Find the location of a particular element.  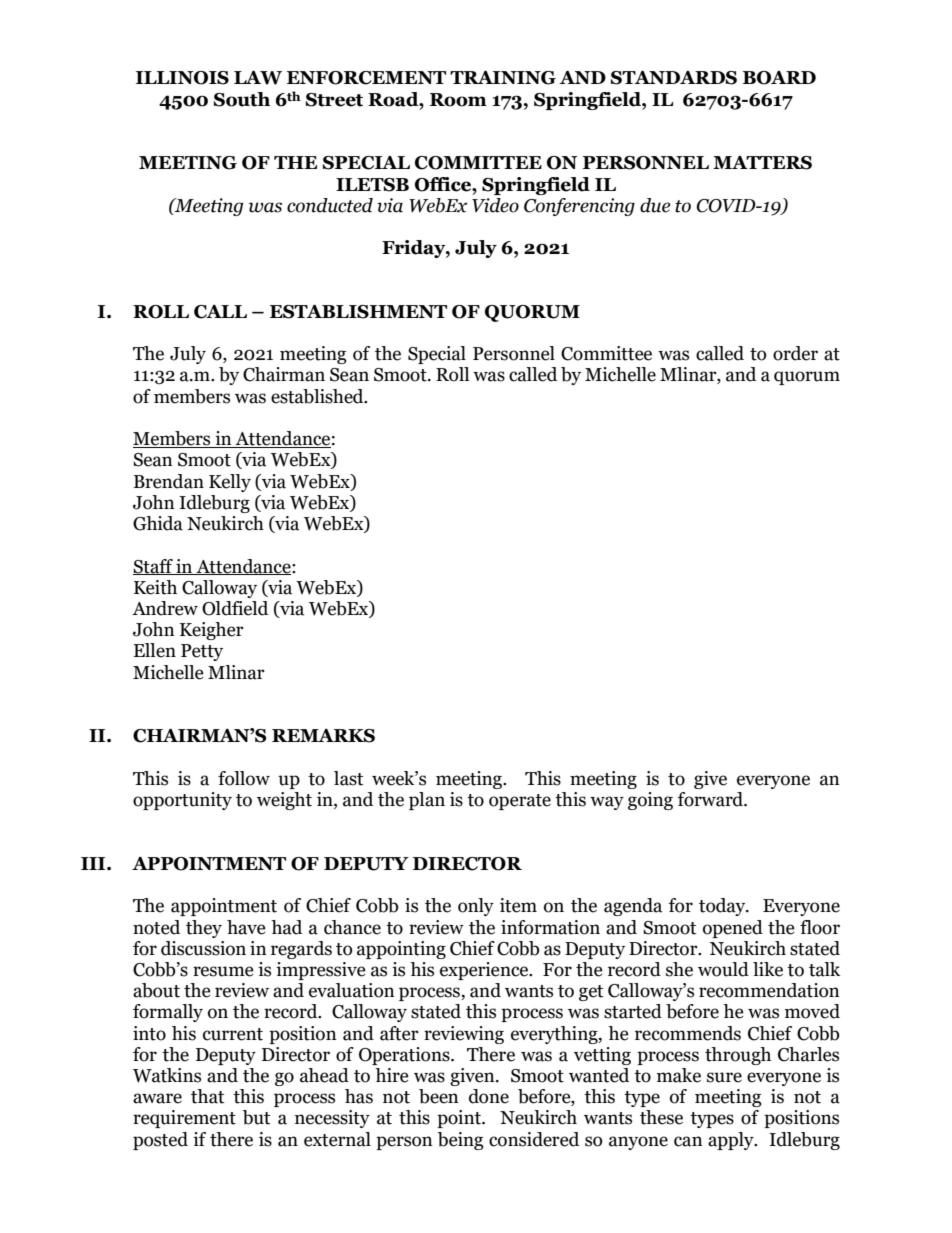

Room is located at coordinates (458, 100).
